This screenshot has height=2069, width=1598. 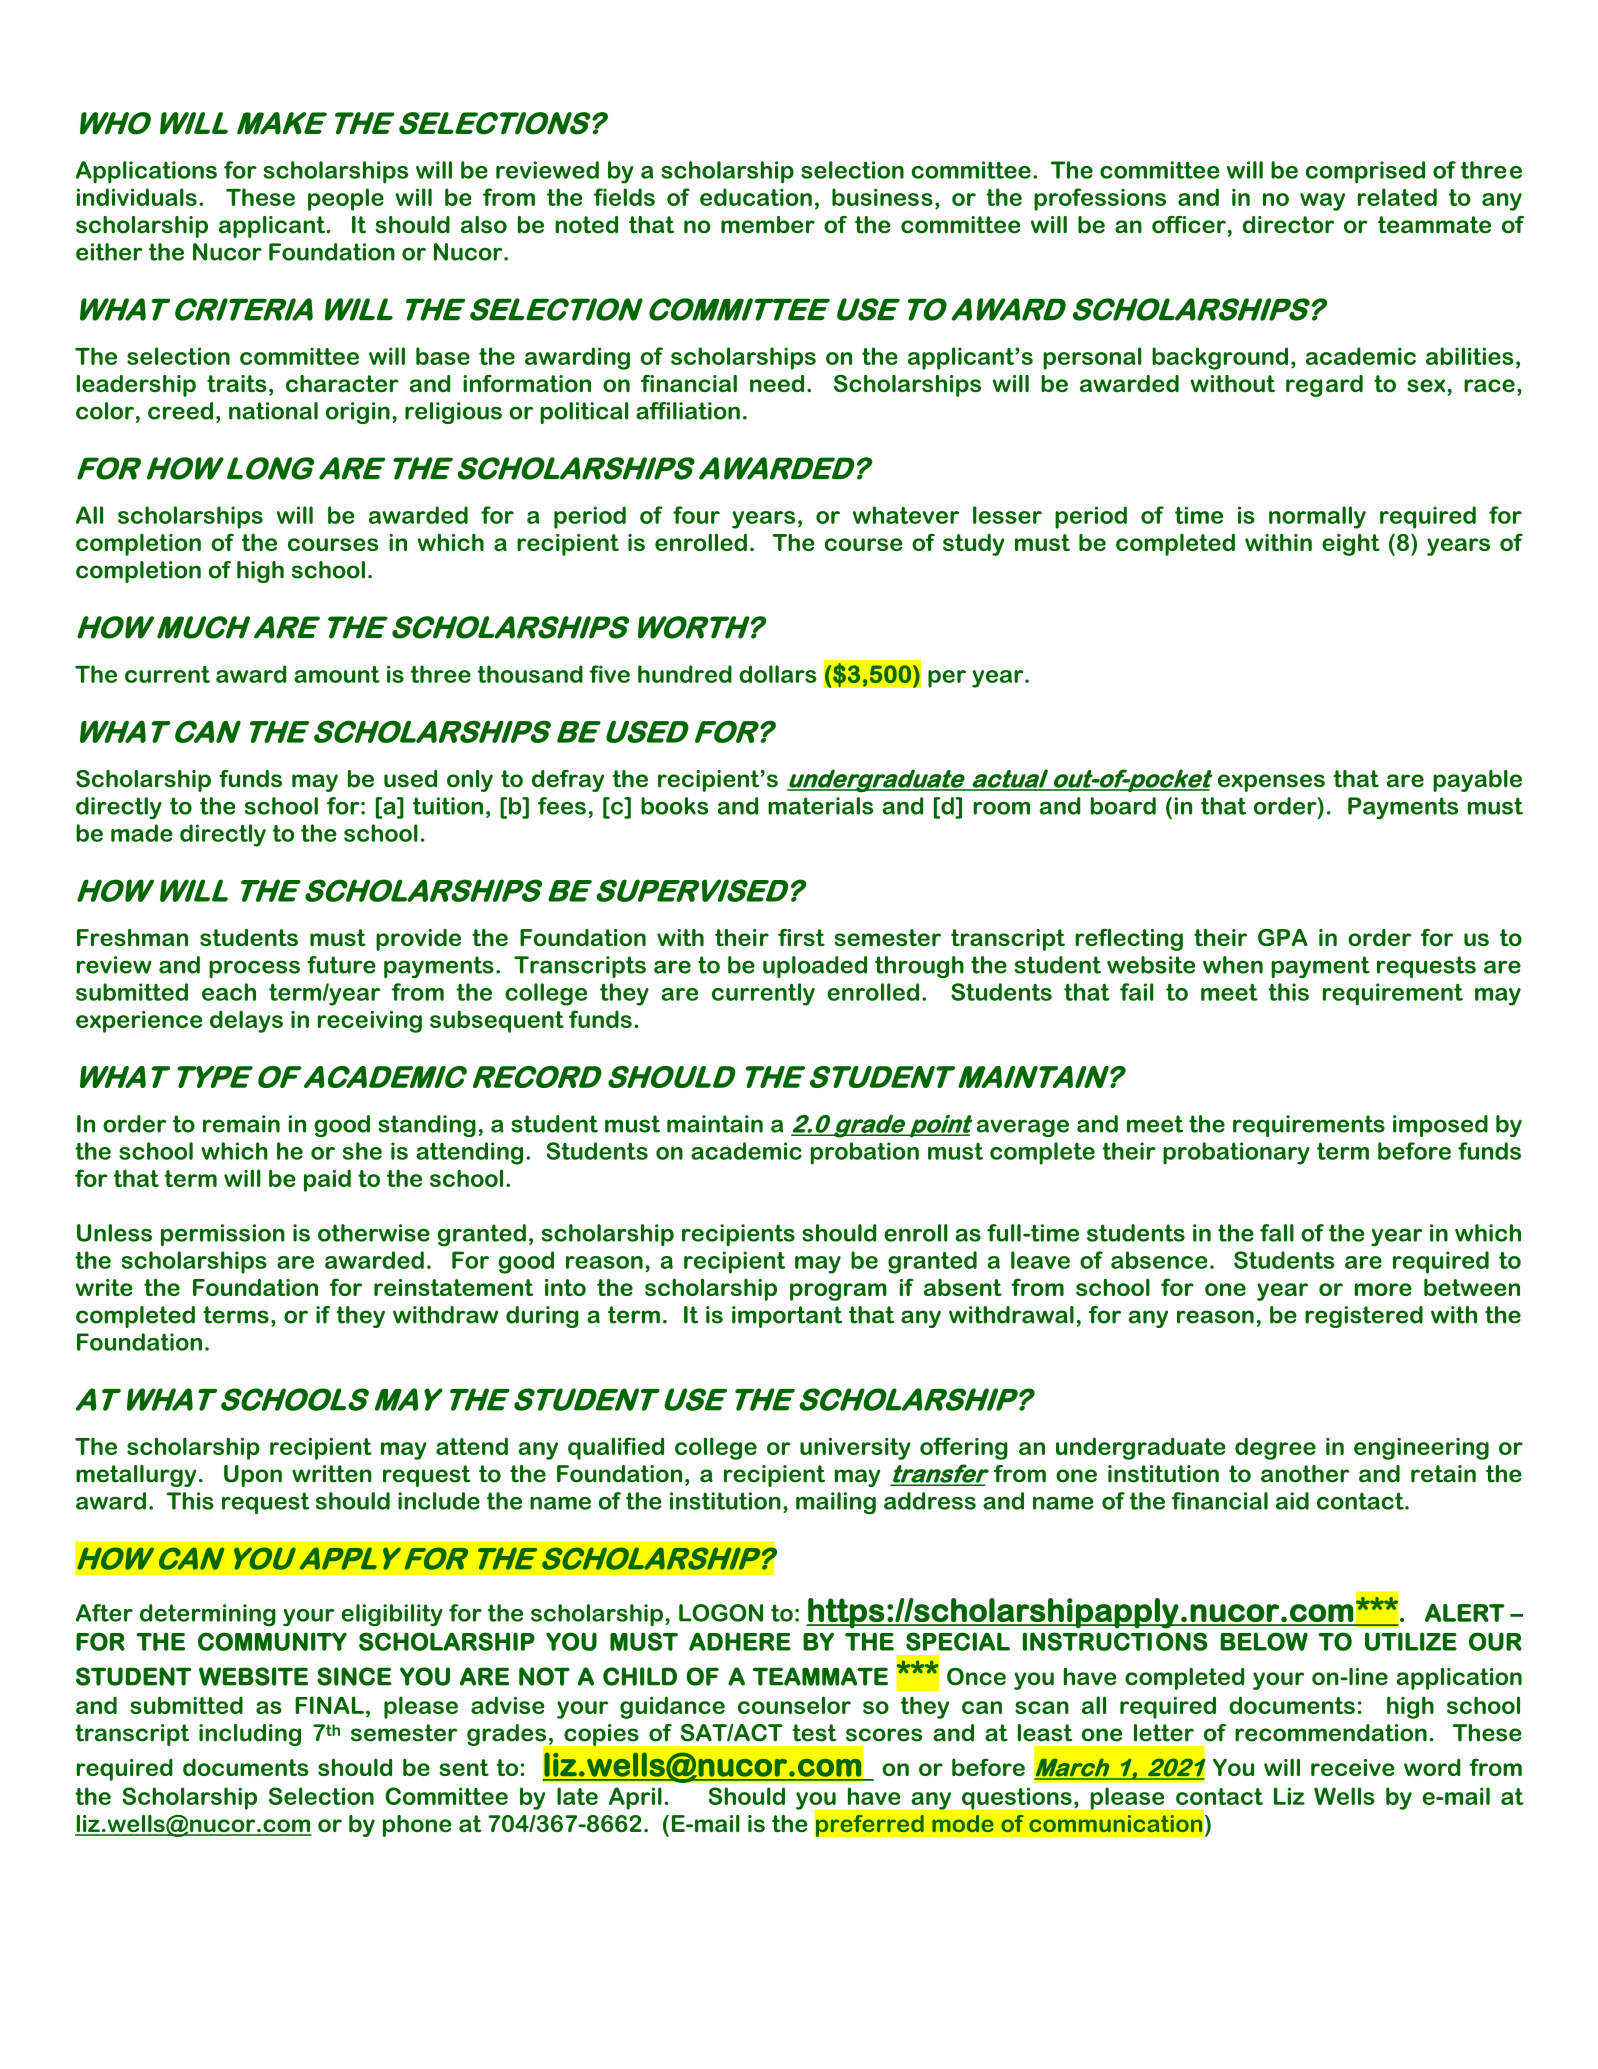 I want to click on permission, so click(x=223, y=1235).
